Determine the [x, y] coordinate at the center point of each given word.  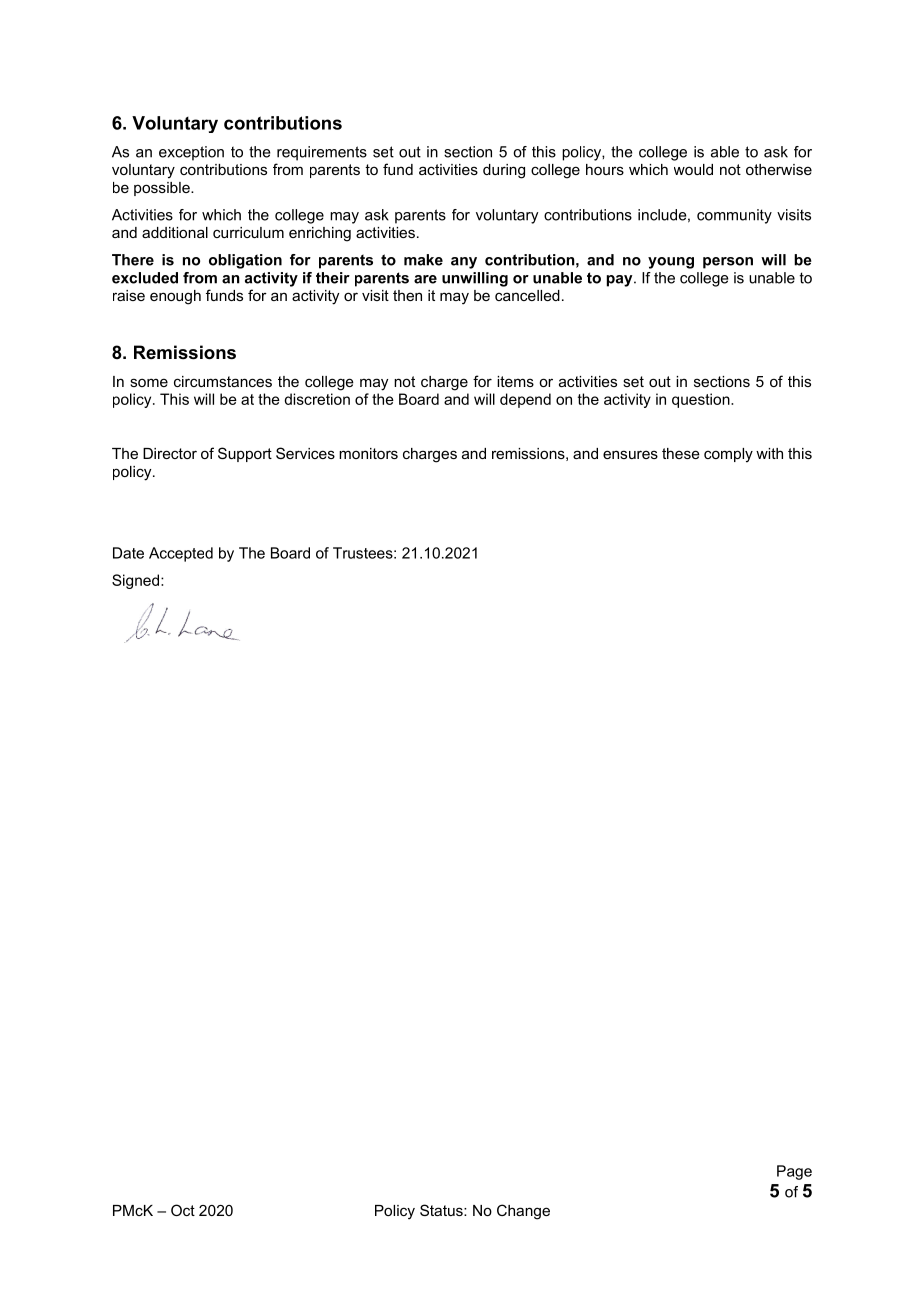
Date [128, 553]
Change [523, 1212]
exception [191, 153]
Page [794, 1172]
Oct [183, 1210]
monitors [368, 453]
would [693, 169]
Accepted [181, 554]
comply [728, 455]
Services [305, 453]
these [681, 453]
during [504, 171]
